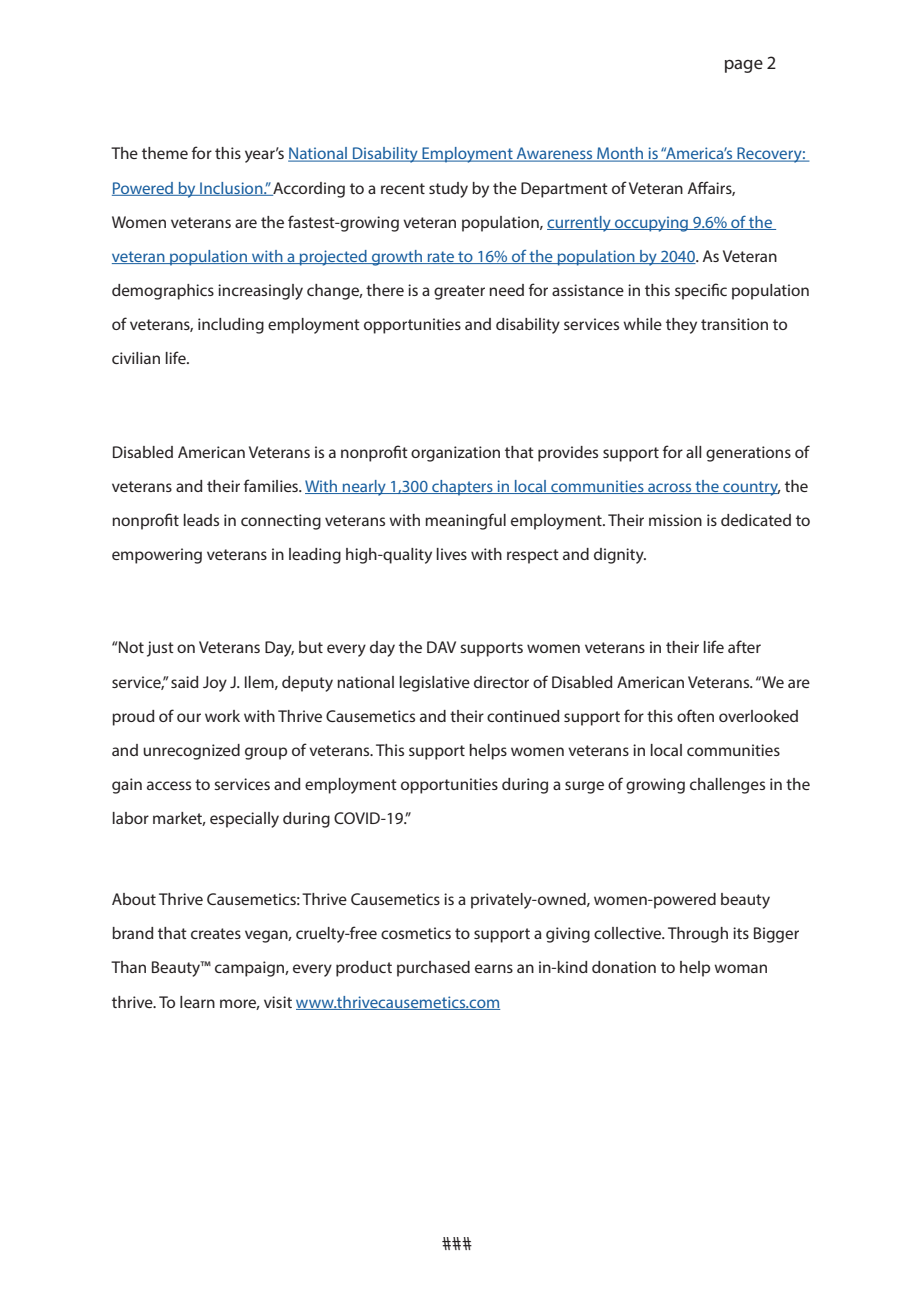  What do you see at coordinates (465, 521) in the screenshot?
I see `meaningful` at bounding box center [465, 521].
